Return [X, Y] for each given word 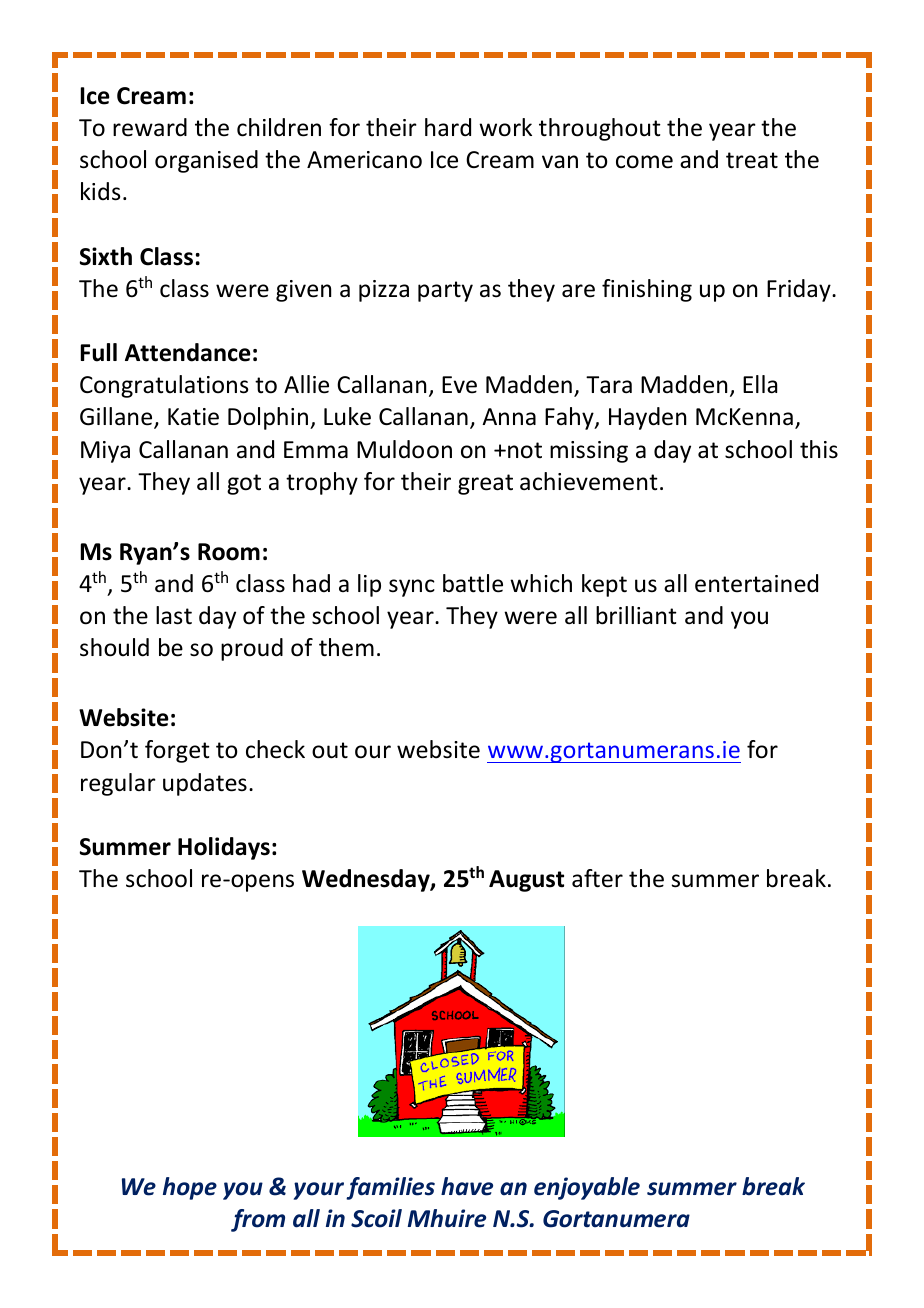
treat [752, 160]
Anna [509, 416]
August [526, 881]
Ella [760, 384]
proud [252, 649]
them [346, 647]
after [597, 878]
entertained [756, 583]
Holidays [224, 848]
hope [190, 1188]
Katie [193, 417]
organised [206, 161]
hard [448, 127]
